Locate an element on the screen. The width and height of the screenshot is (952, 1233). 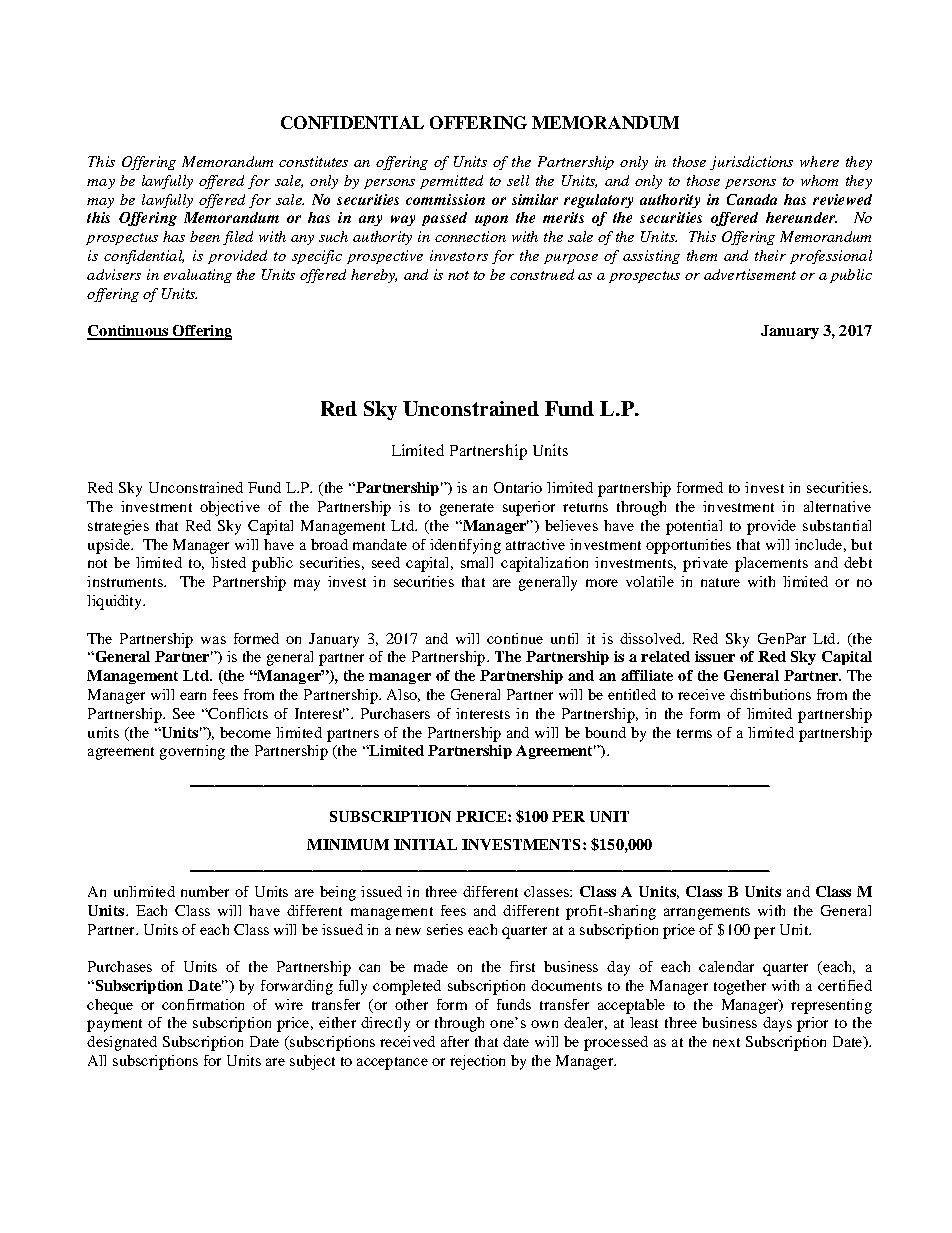
Ontario is located at coordinates (518, 487).
